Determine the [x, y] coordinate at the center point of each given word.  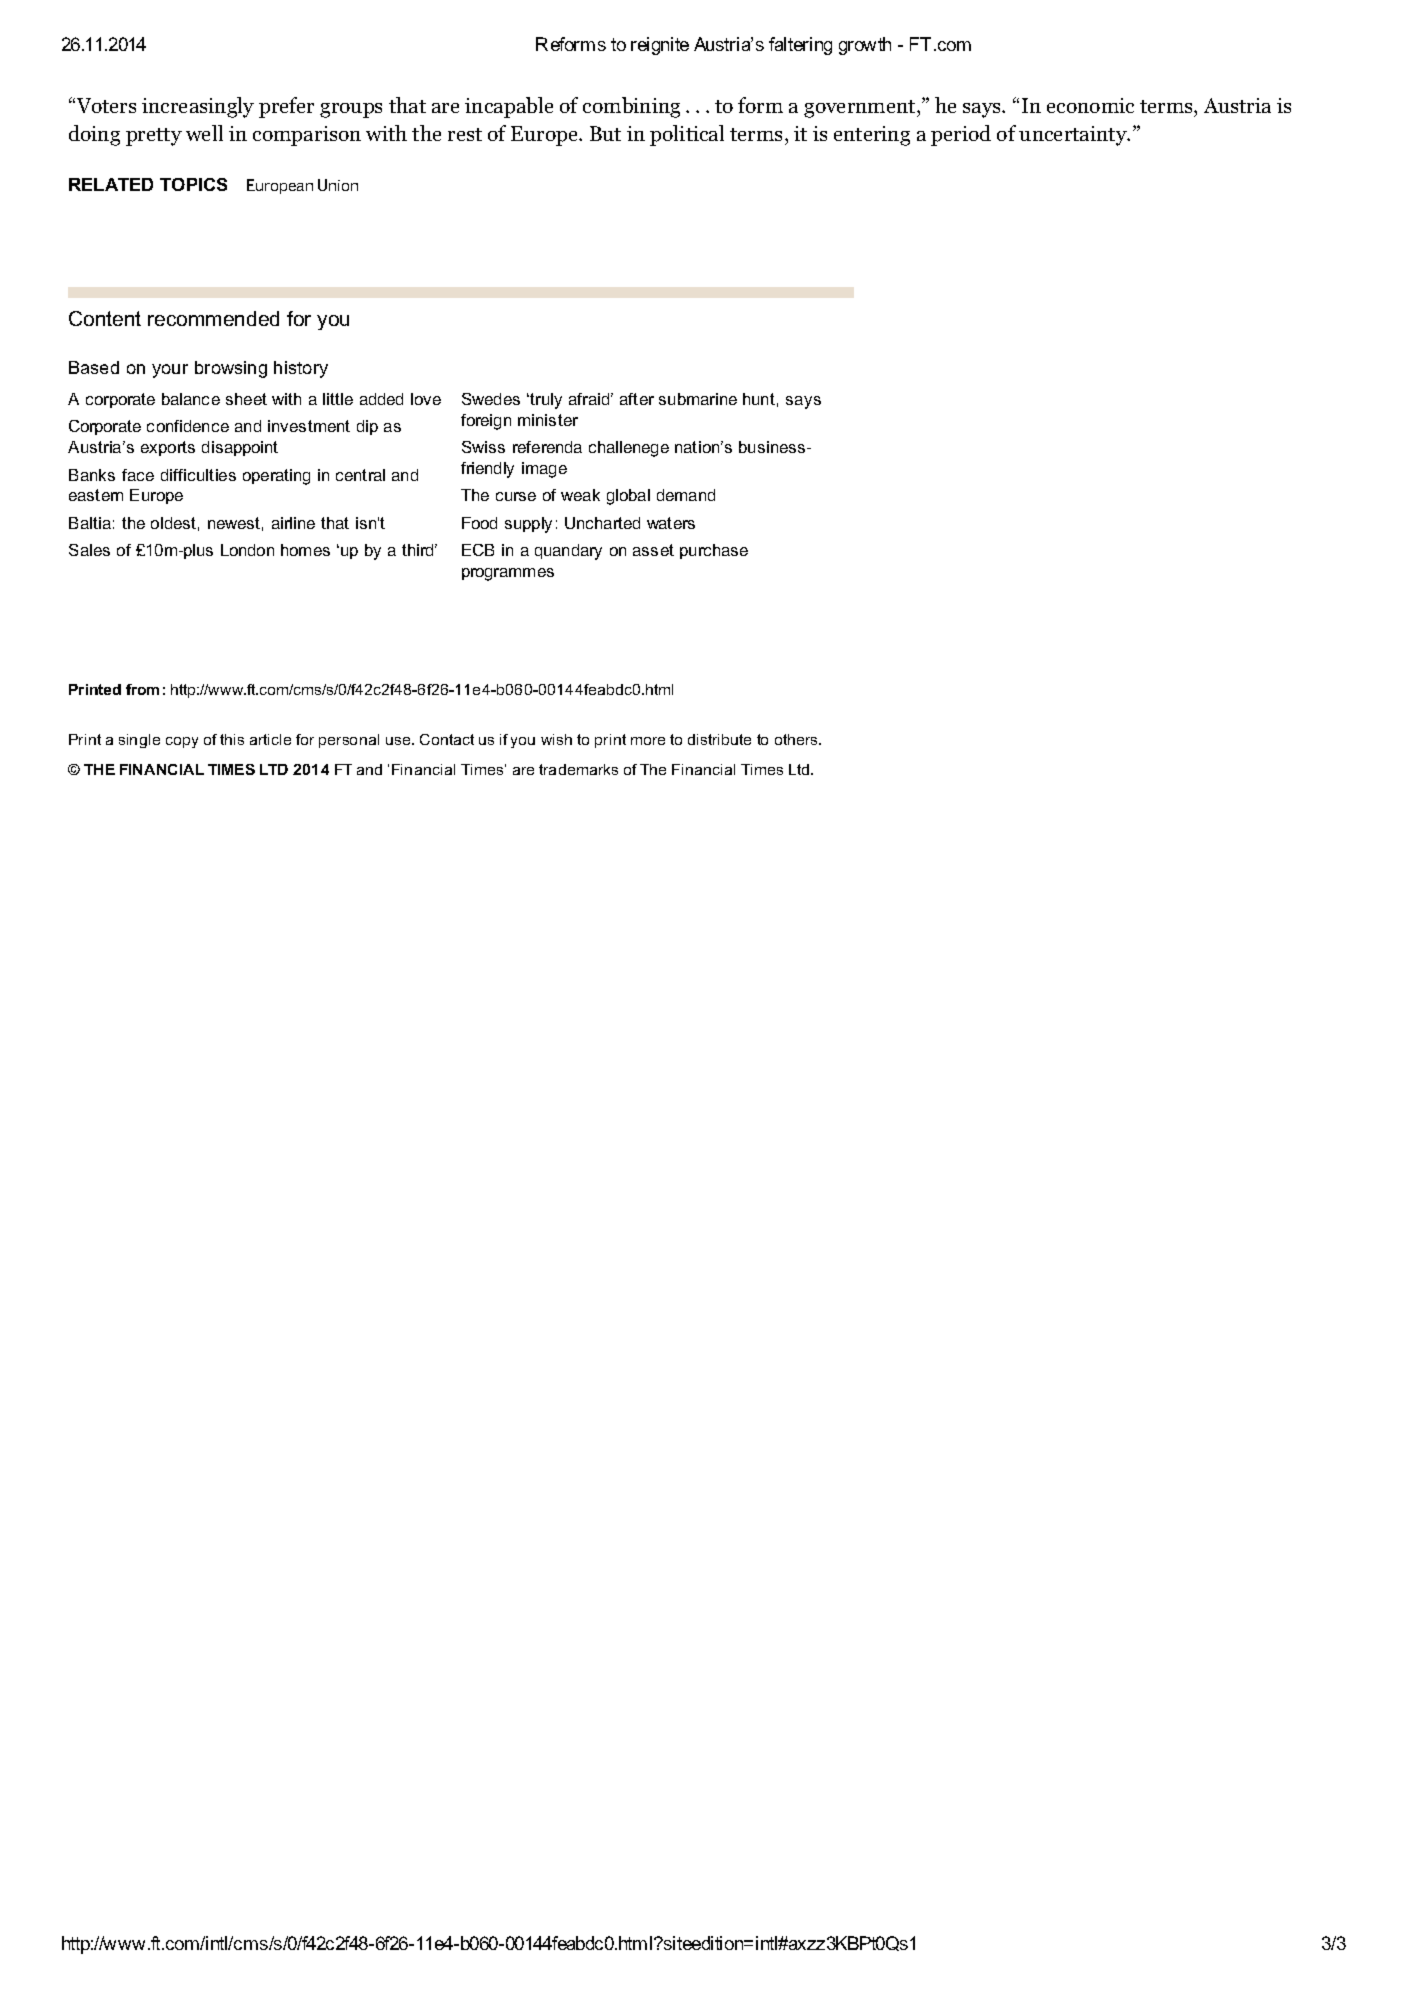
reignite [660, 46]
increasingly [198, 107]
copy [182, 742]
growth [865, 46]
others [797, 739]
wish [556, 739]
